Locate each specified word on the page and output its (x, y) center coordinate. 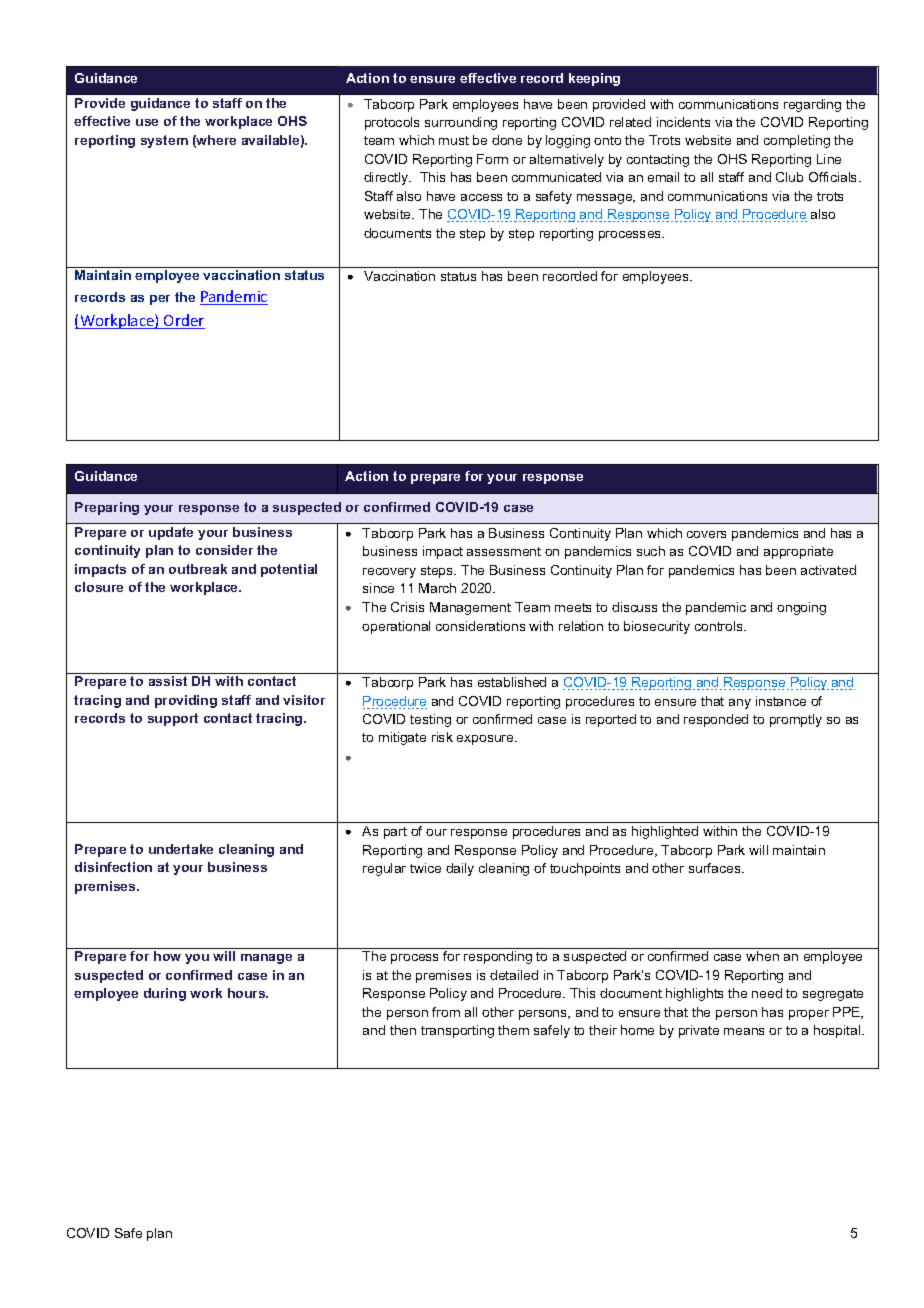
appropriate (798, 552)
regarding (812, 105)
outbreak (198, 569)
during (165, 994)
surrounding (461, 123)
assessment (504, 551)
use (147, 122)
